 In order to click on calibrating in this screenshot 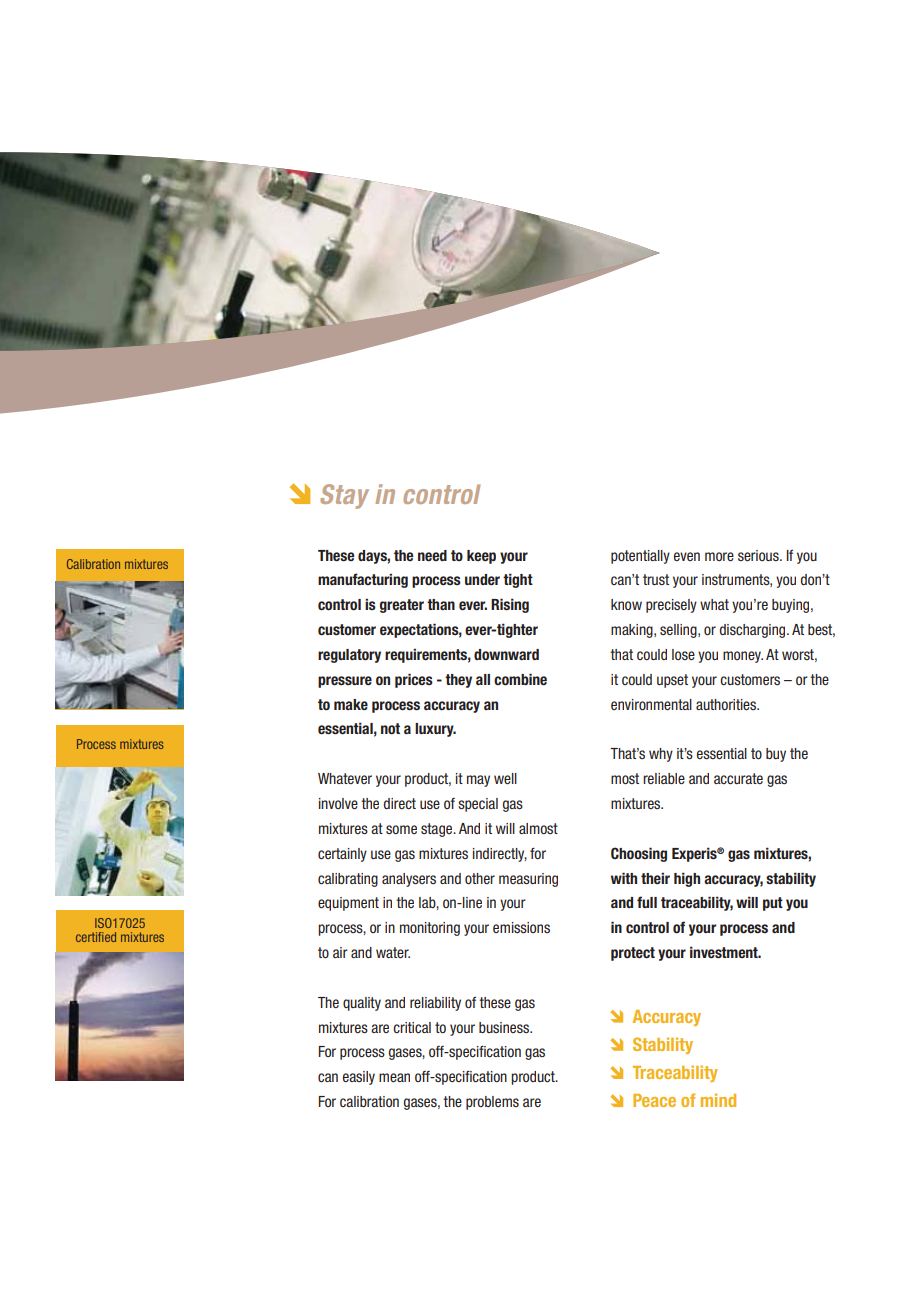, I will do `click(348, 880)`.
